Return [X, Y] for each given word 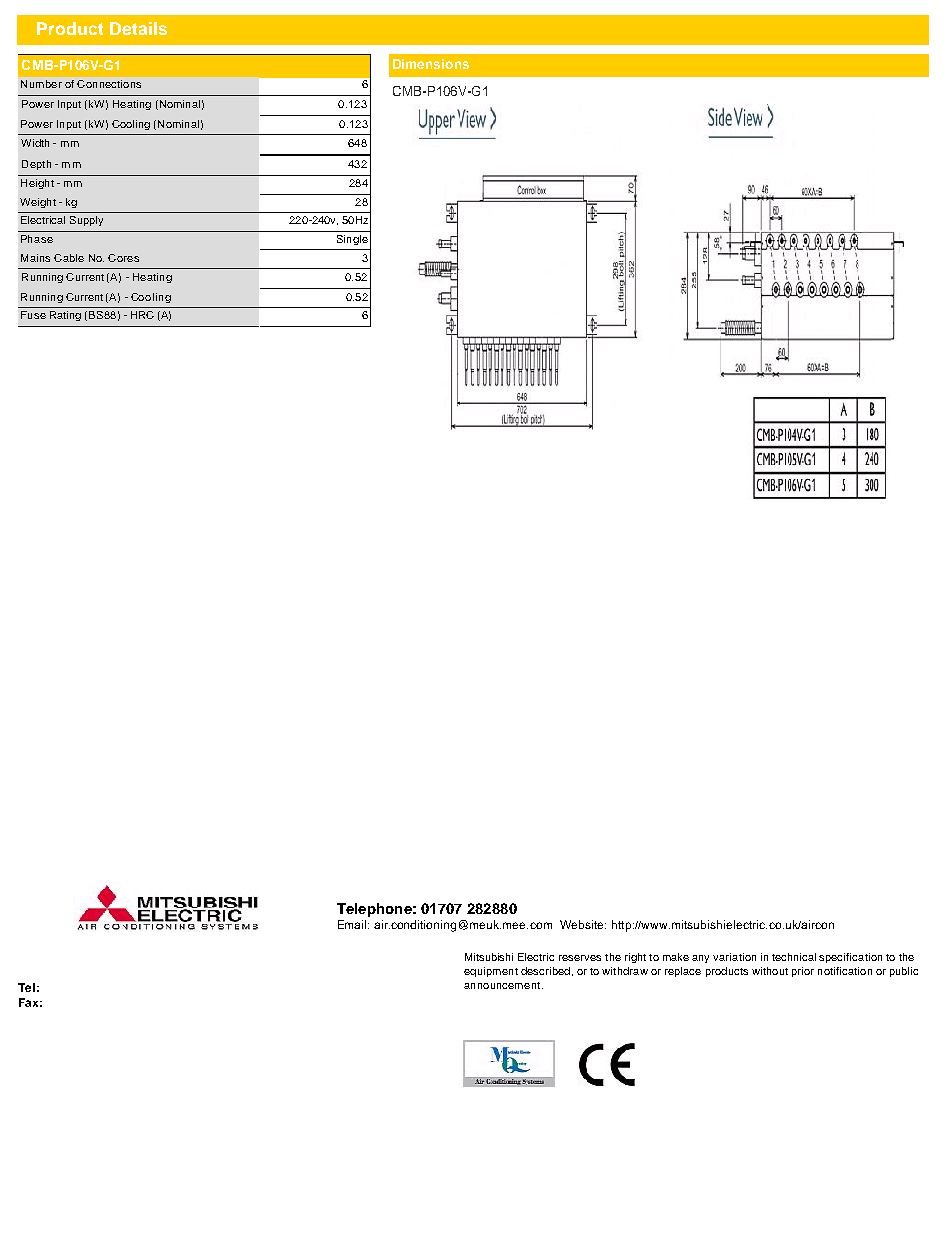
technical [794, 957]
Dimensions [431, 64]
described [545, 971]
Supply [86, 221]
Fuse [33, 315]
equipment [491, 972]
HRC [142, 315]
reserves [580, 958]
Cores [123, 258]
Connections [109, 84]
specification [850, 958]
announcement [503, 985]
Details [138, 28]
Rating [65, 316]
